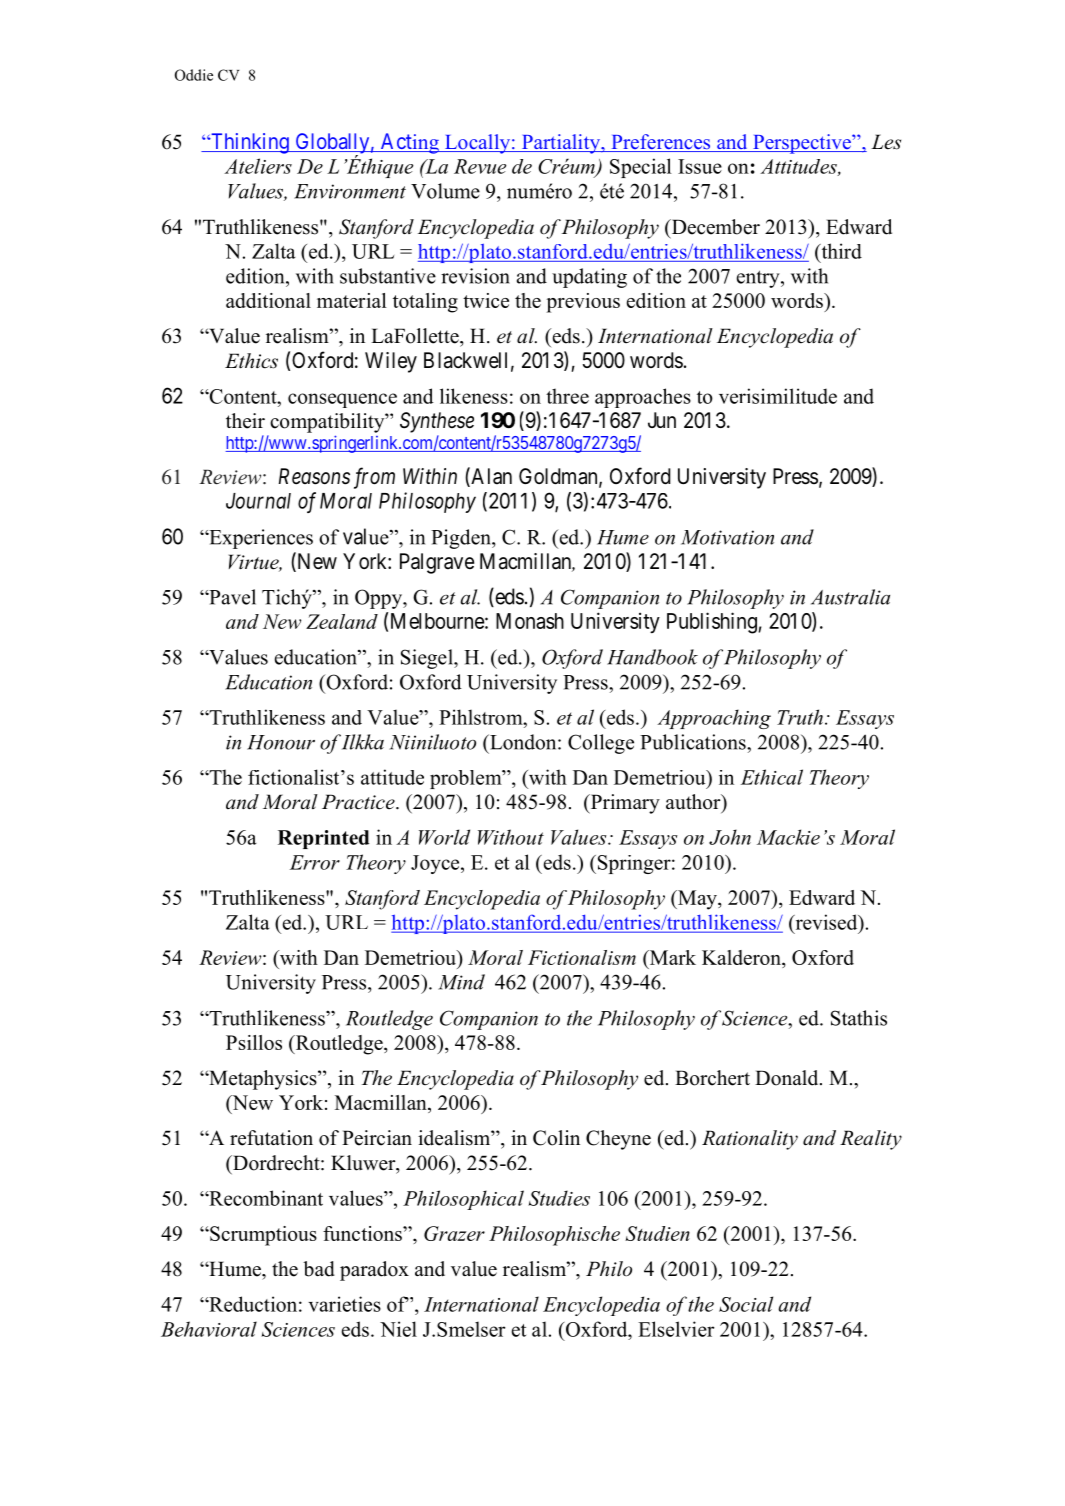 This screenshot has width=1065, height=1506. I want to click on Studies, so click(559, 1198).
